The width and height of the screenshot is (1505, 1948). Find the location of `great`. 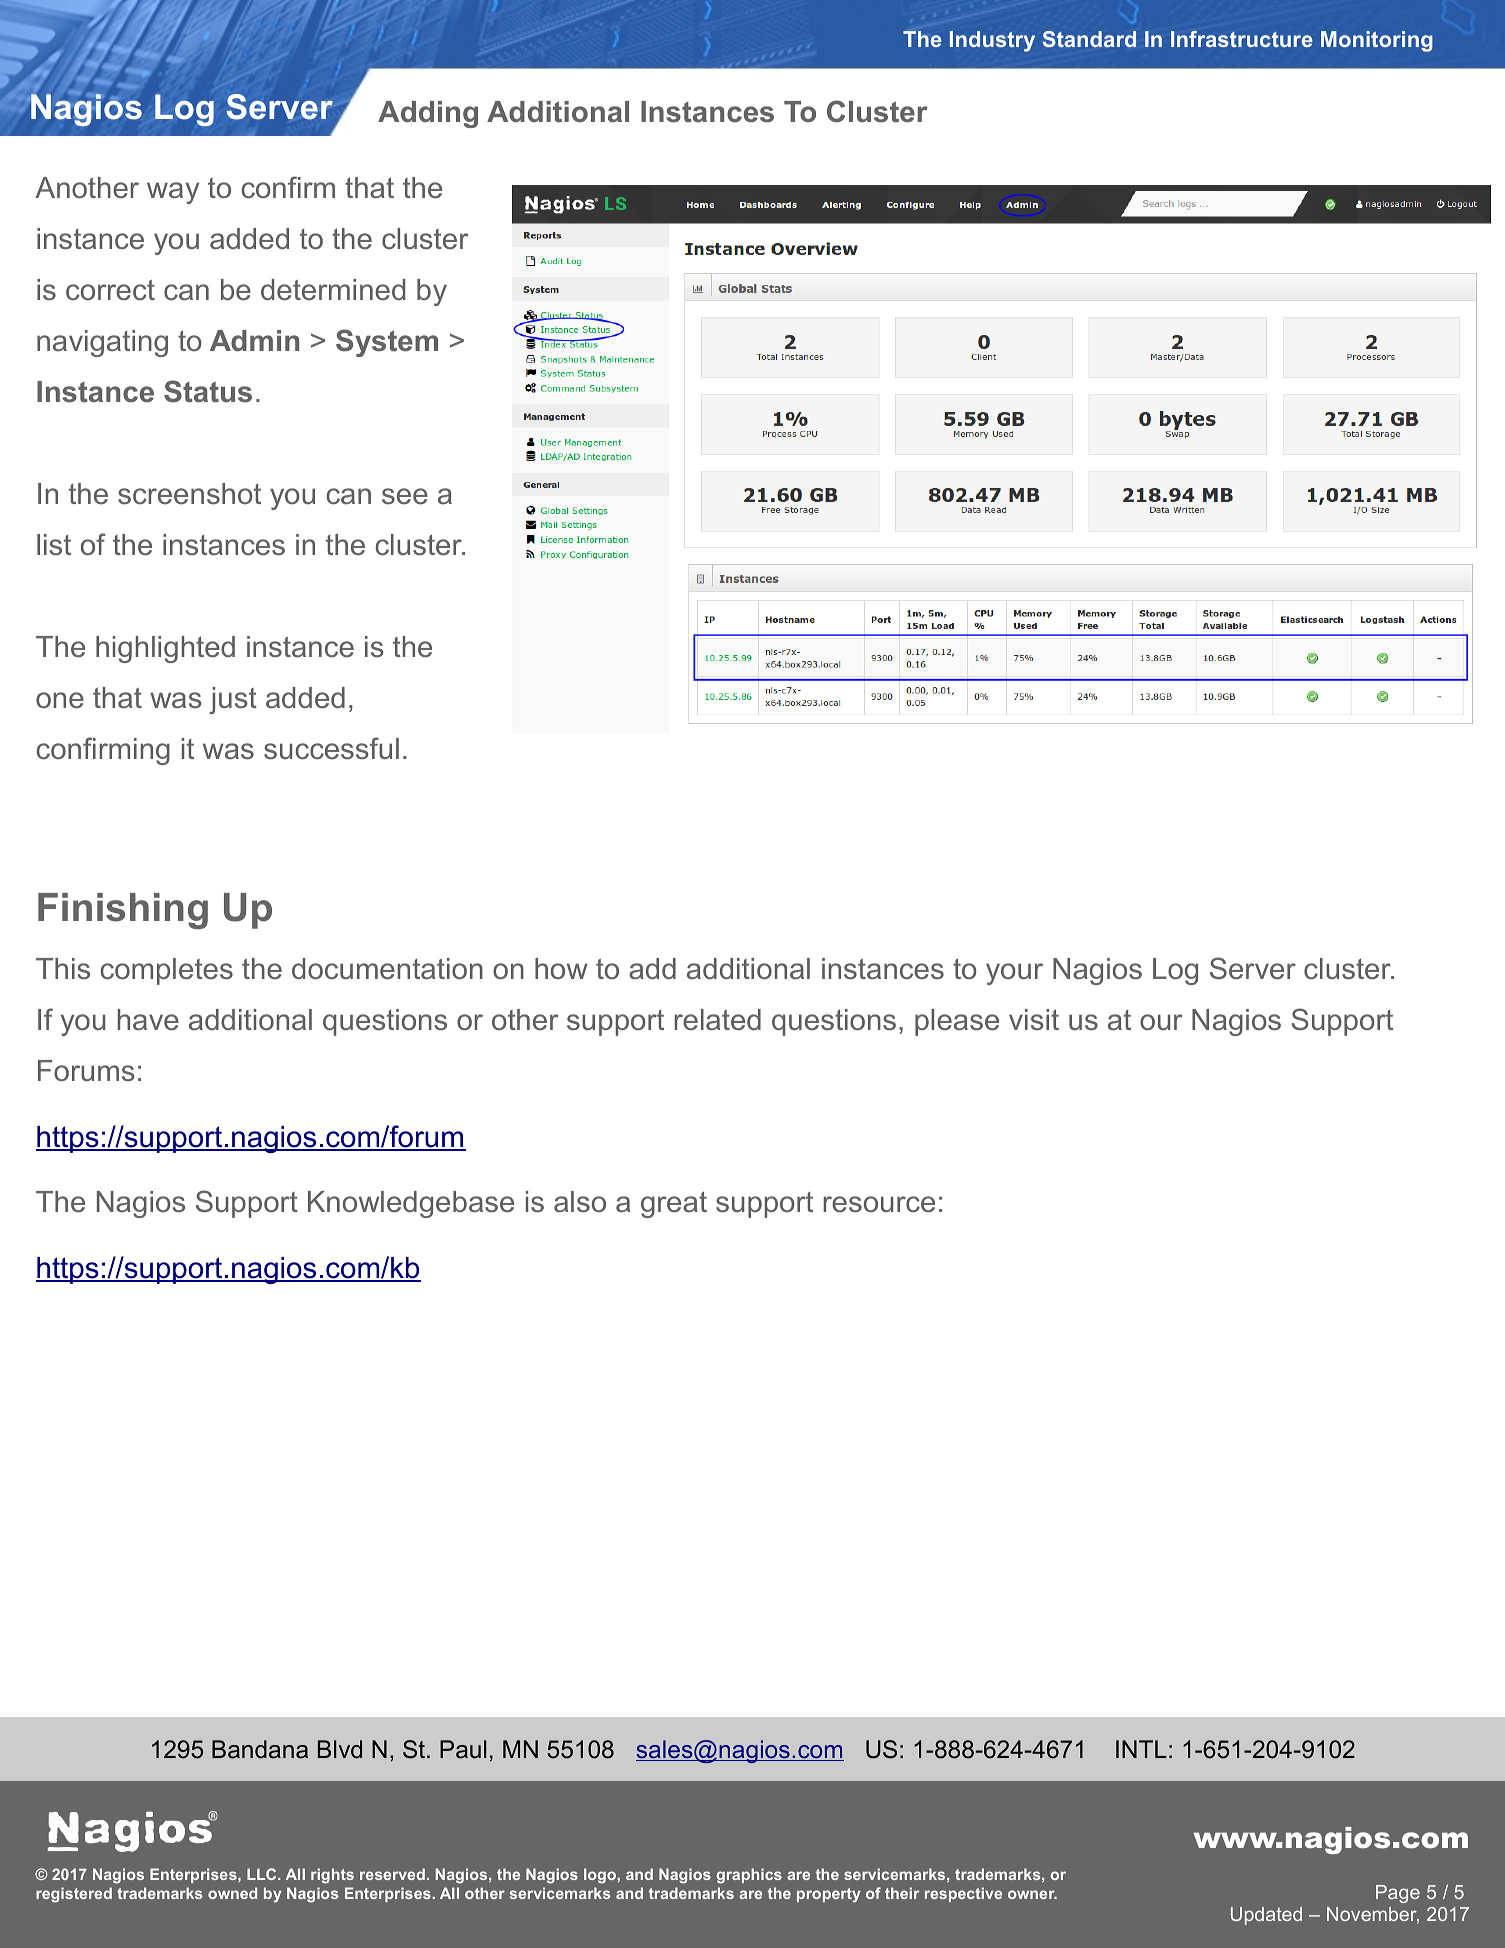

great is located at coordinates (674, 1204).
